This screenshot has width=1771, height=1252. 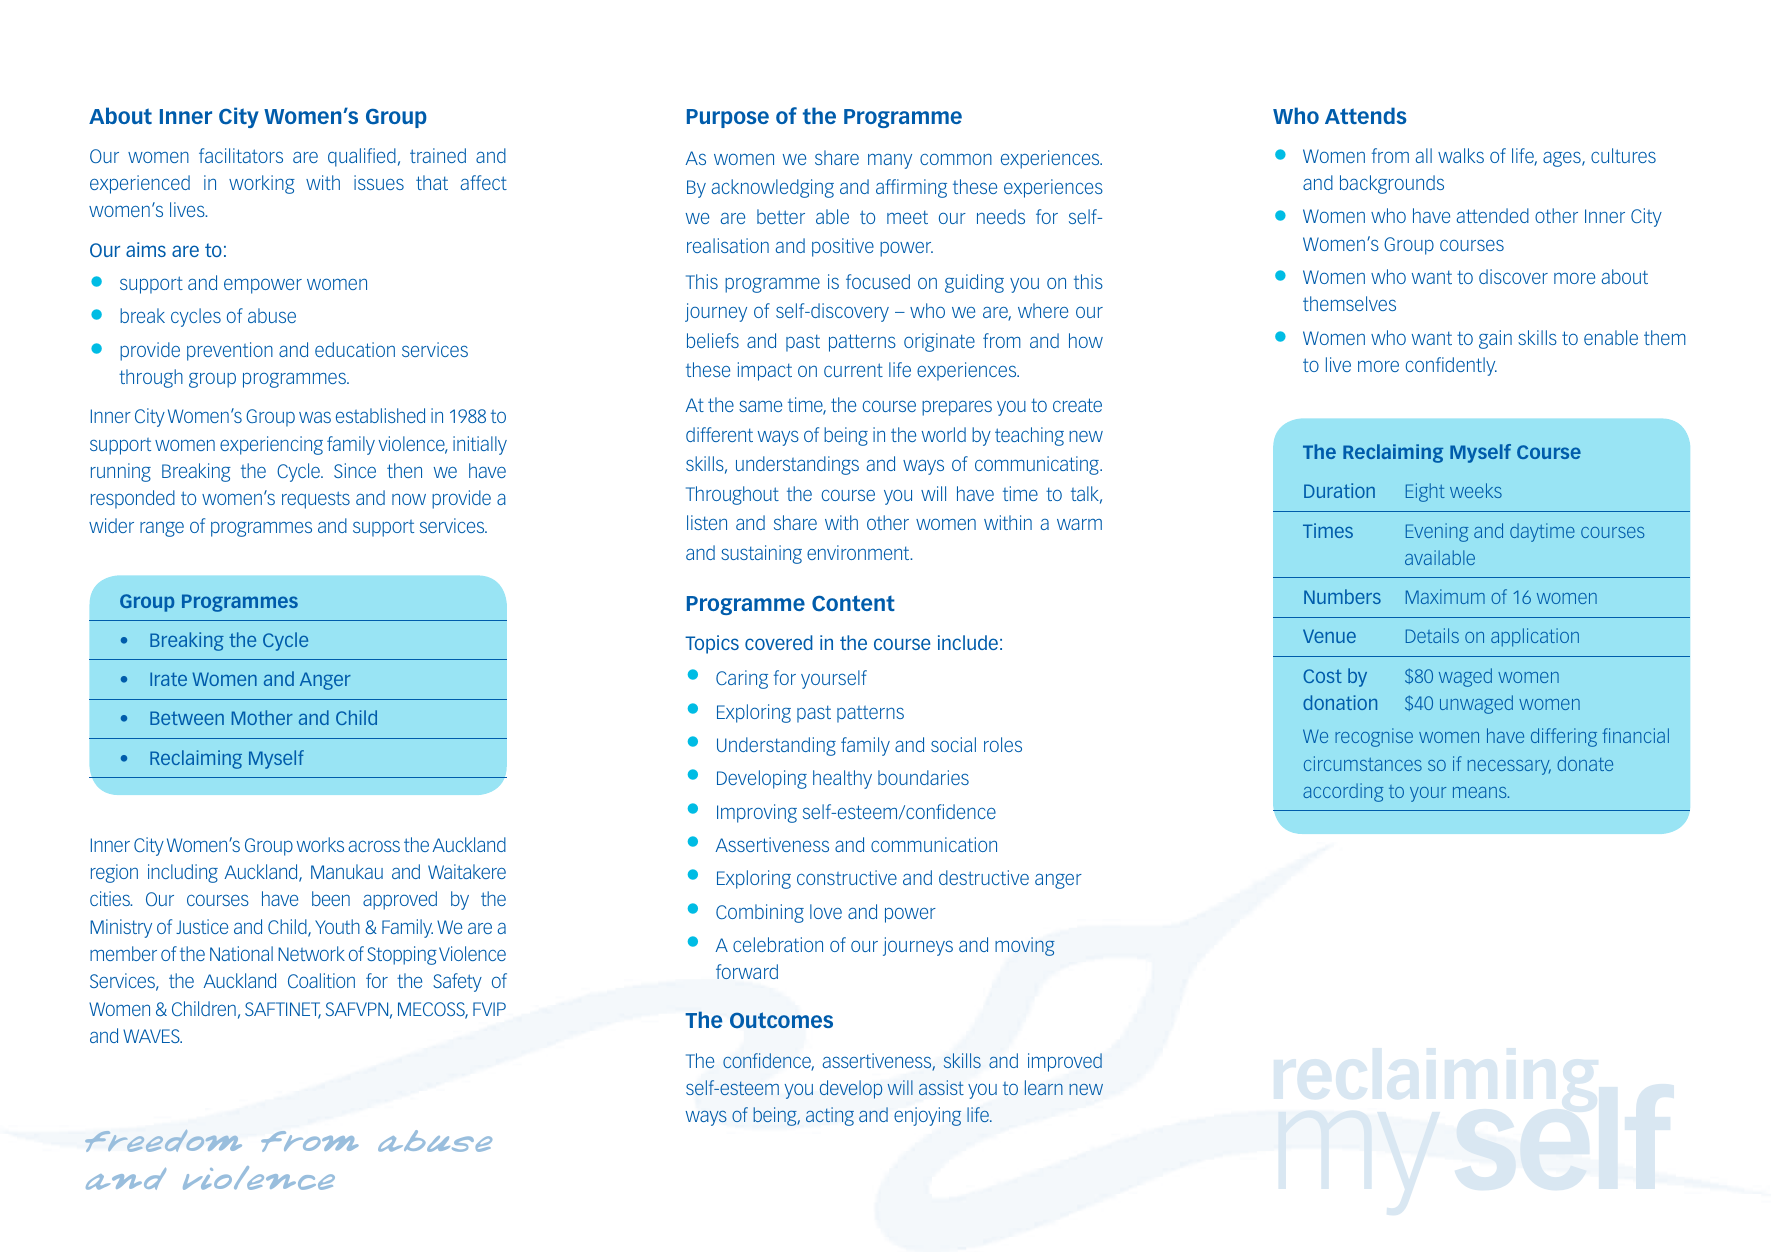 What do you see at coordinates (320, 844) in the screenshot?
I see `works` at bounding box center [320, 844].
